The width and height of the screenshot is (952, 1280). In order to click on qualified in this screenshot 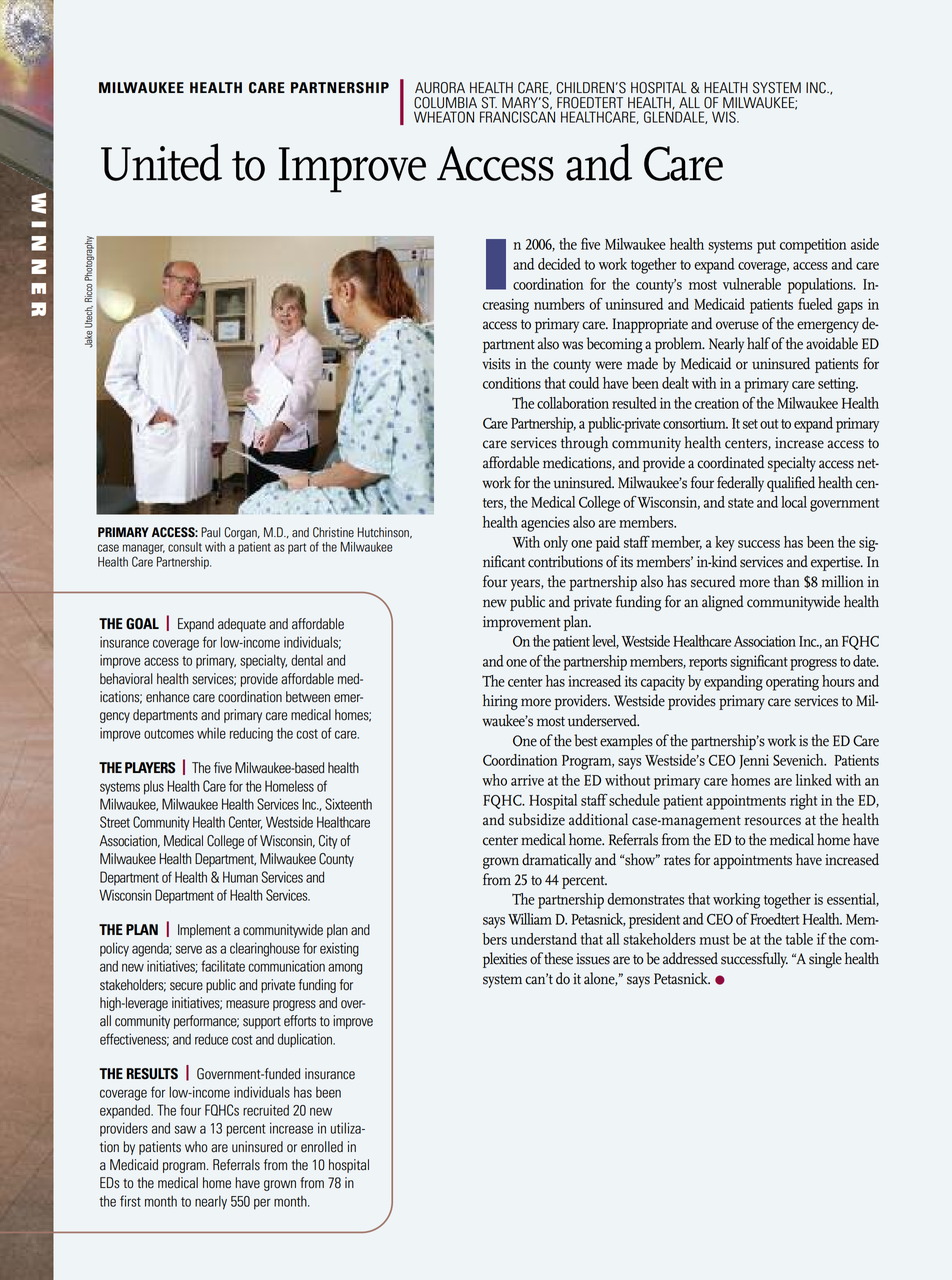, I will do `click(791, 484)`.
